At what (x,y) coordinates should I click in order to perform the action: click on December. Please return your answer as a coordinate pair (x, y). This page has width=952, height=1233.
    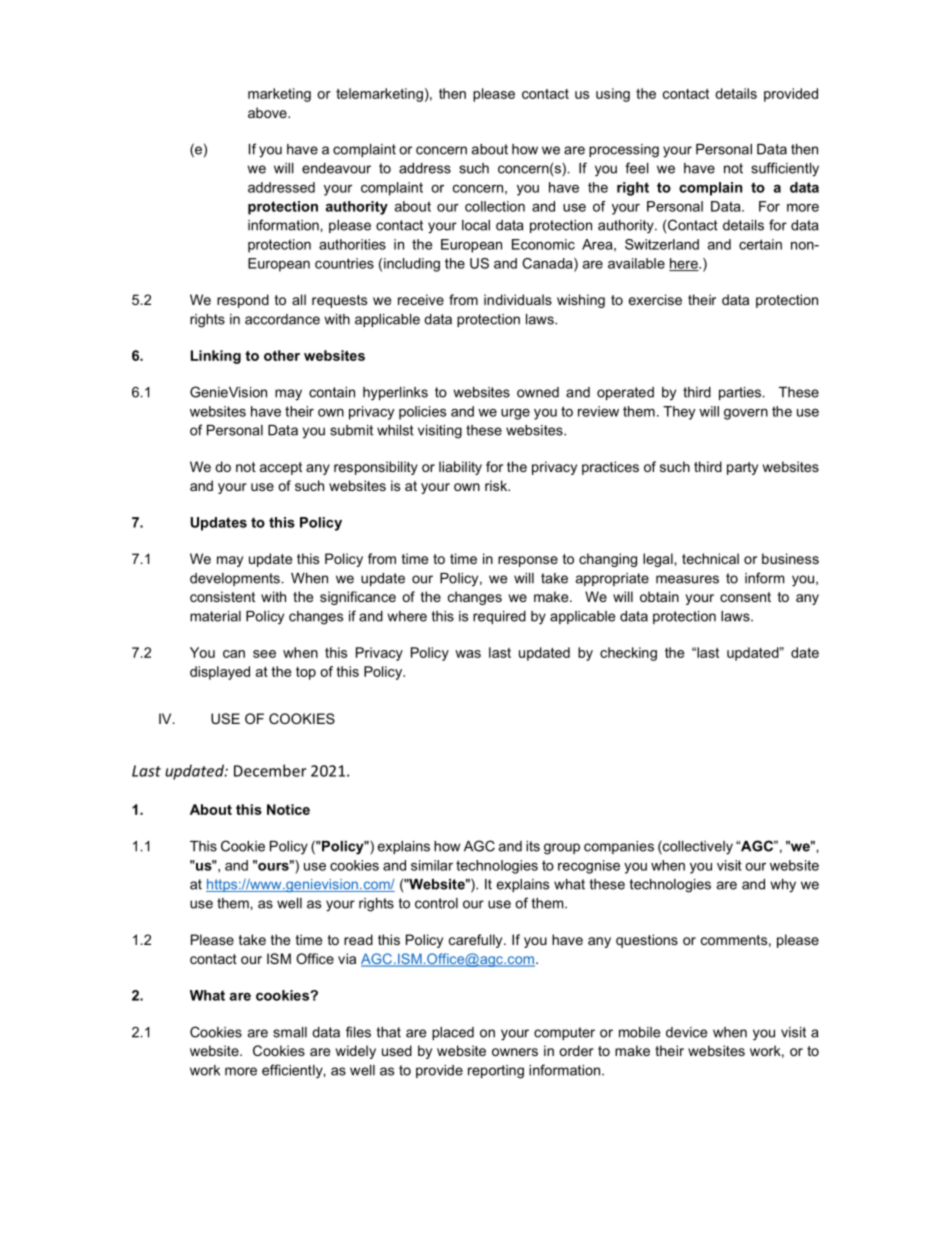
    Looking at the image, I should click on (270, 770).
